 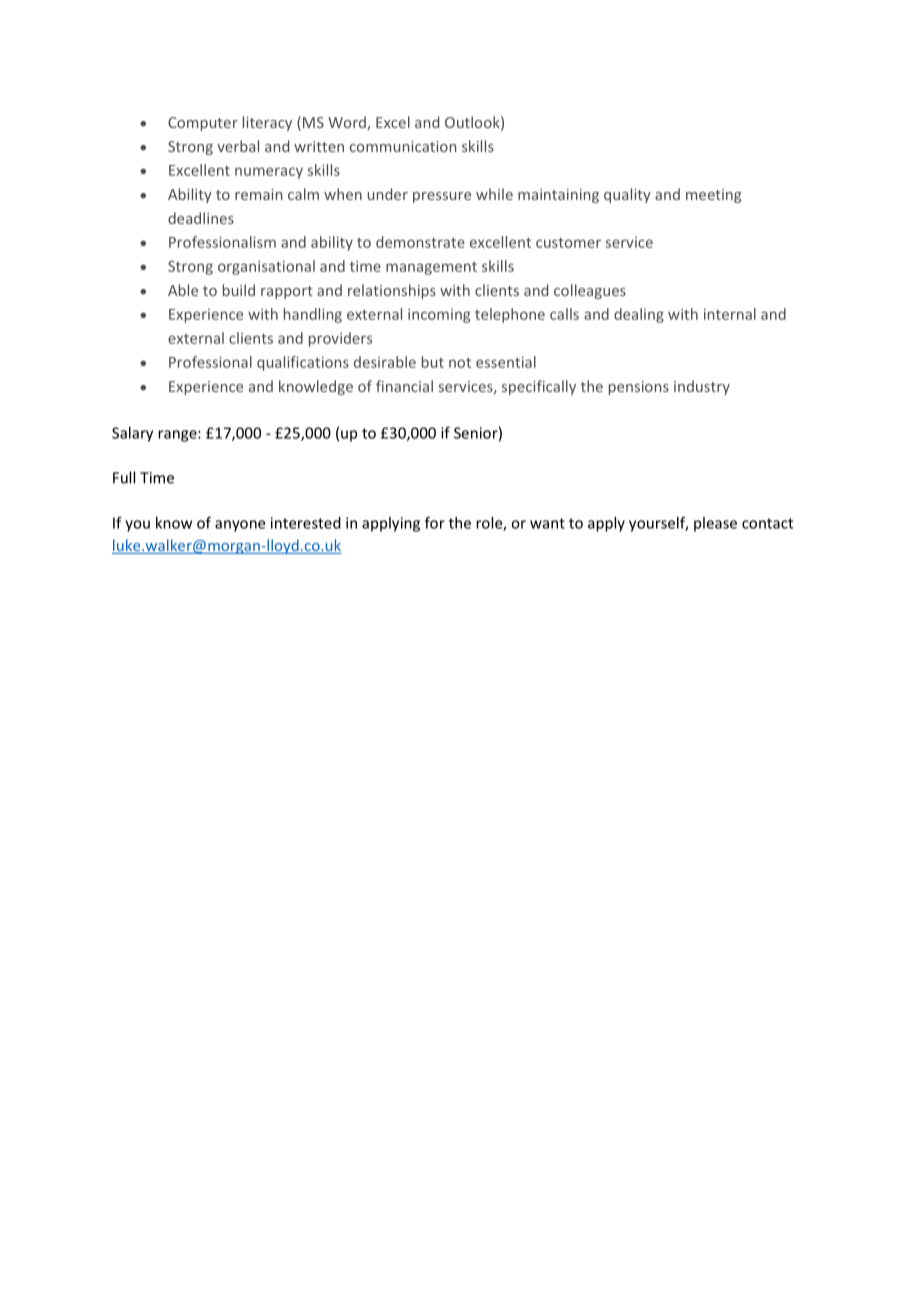 What do you see at coordinates (715, 524) in the screenshot?
I see `please` at bounding box center [715, 524].
